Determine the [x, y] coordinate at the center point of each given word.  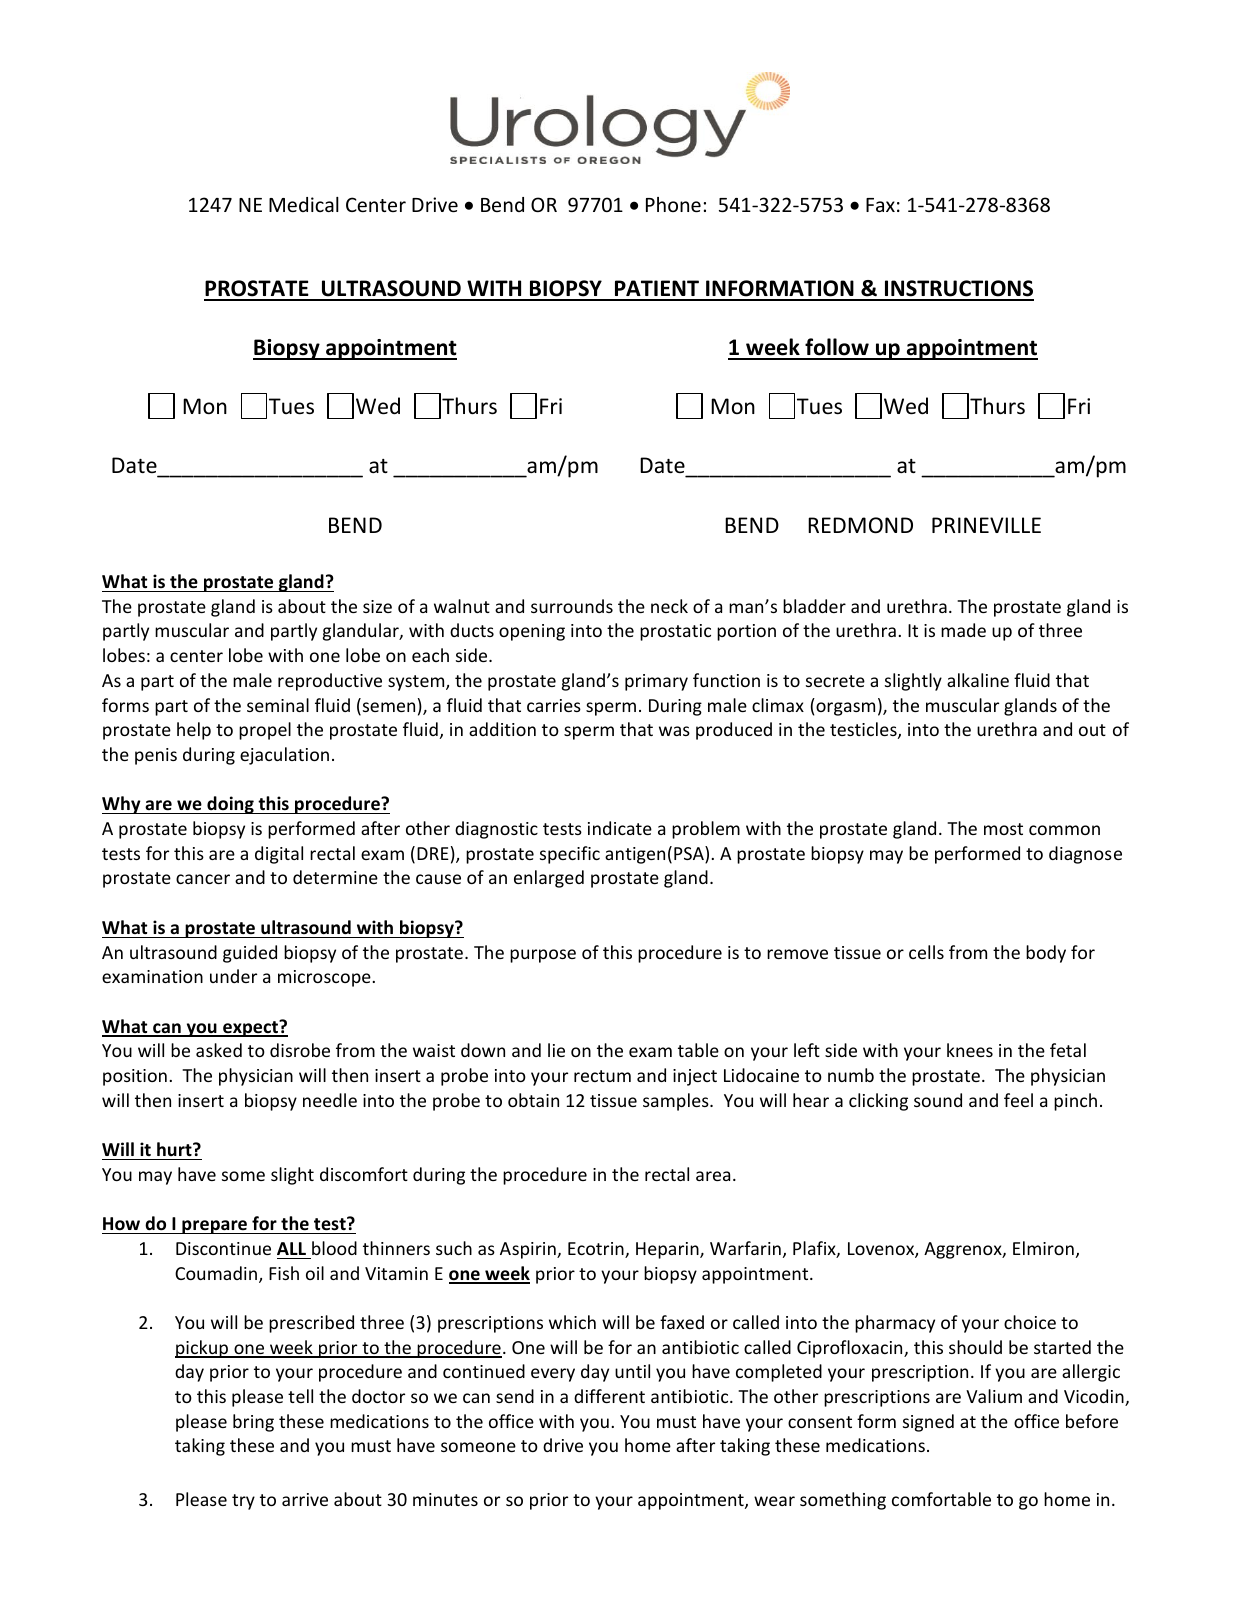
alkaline [978, 680]
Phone [673, 204]
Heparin [668, 1250]
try [243, 1502]
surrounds [572, 606]
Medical [304, 204]
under [233, 976]
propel [265, 731]
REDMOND [860, 525]
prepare [215, 1227]
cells [926, 952]
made [963, 630]
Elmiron [1043, 1248]
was [674, 731]
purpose [543, 956]
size [377, 606]
